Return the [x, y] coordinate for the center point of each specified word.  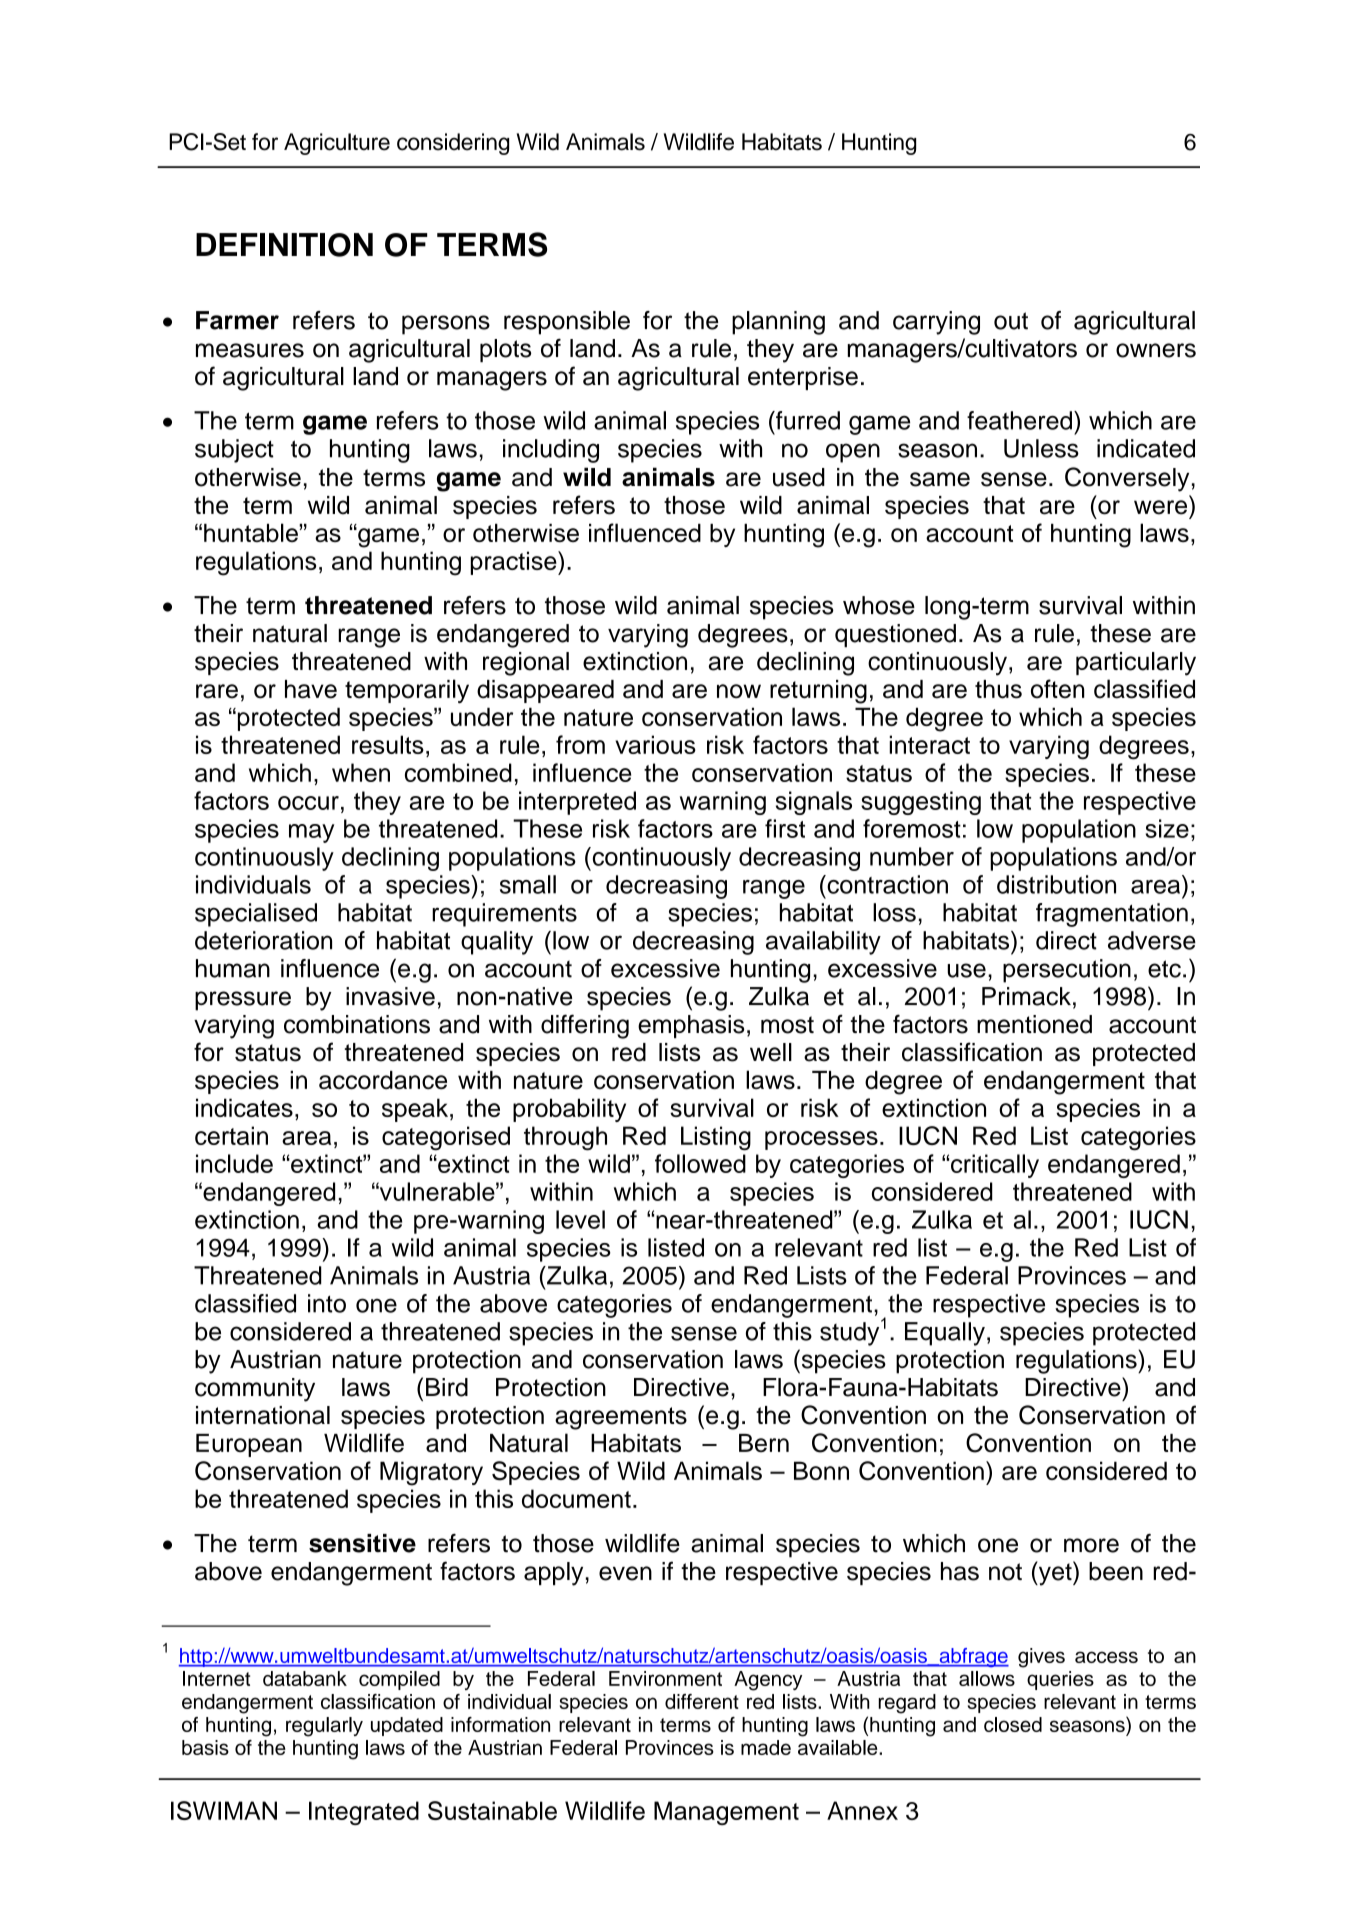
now [739, 691]
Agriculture [337, 144]
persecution [1067, 971]
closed [1013, 1724]
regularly [324, 1727]
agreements [621, 1418]
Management [726, 1813]
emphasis [691, 1026]
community [255, 1390]
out [1011, 321]
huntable [252, 532]
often [1058, 689]
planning [778, 323]
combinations [357, 1024]
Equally [945, 1334]
